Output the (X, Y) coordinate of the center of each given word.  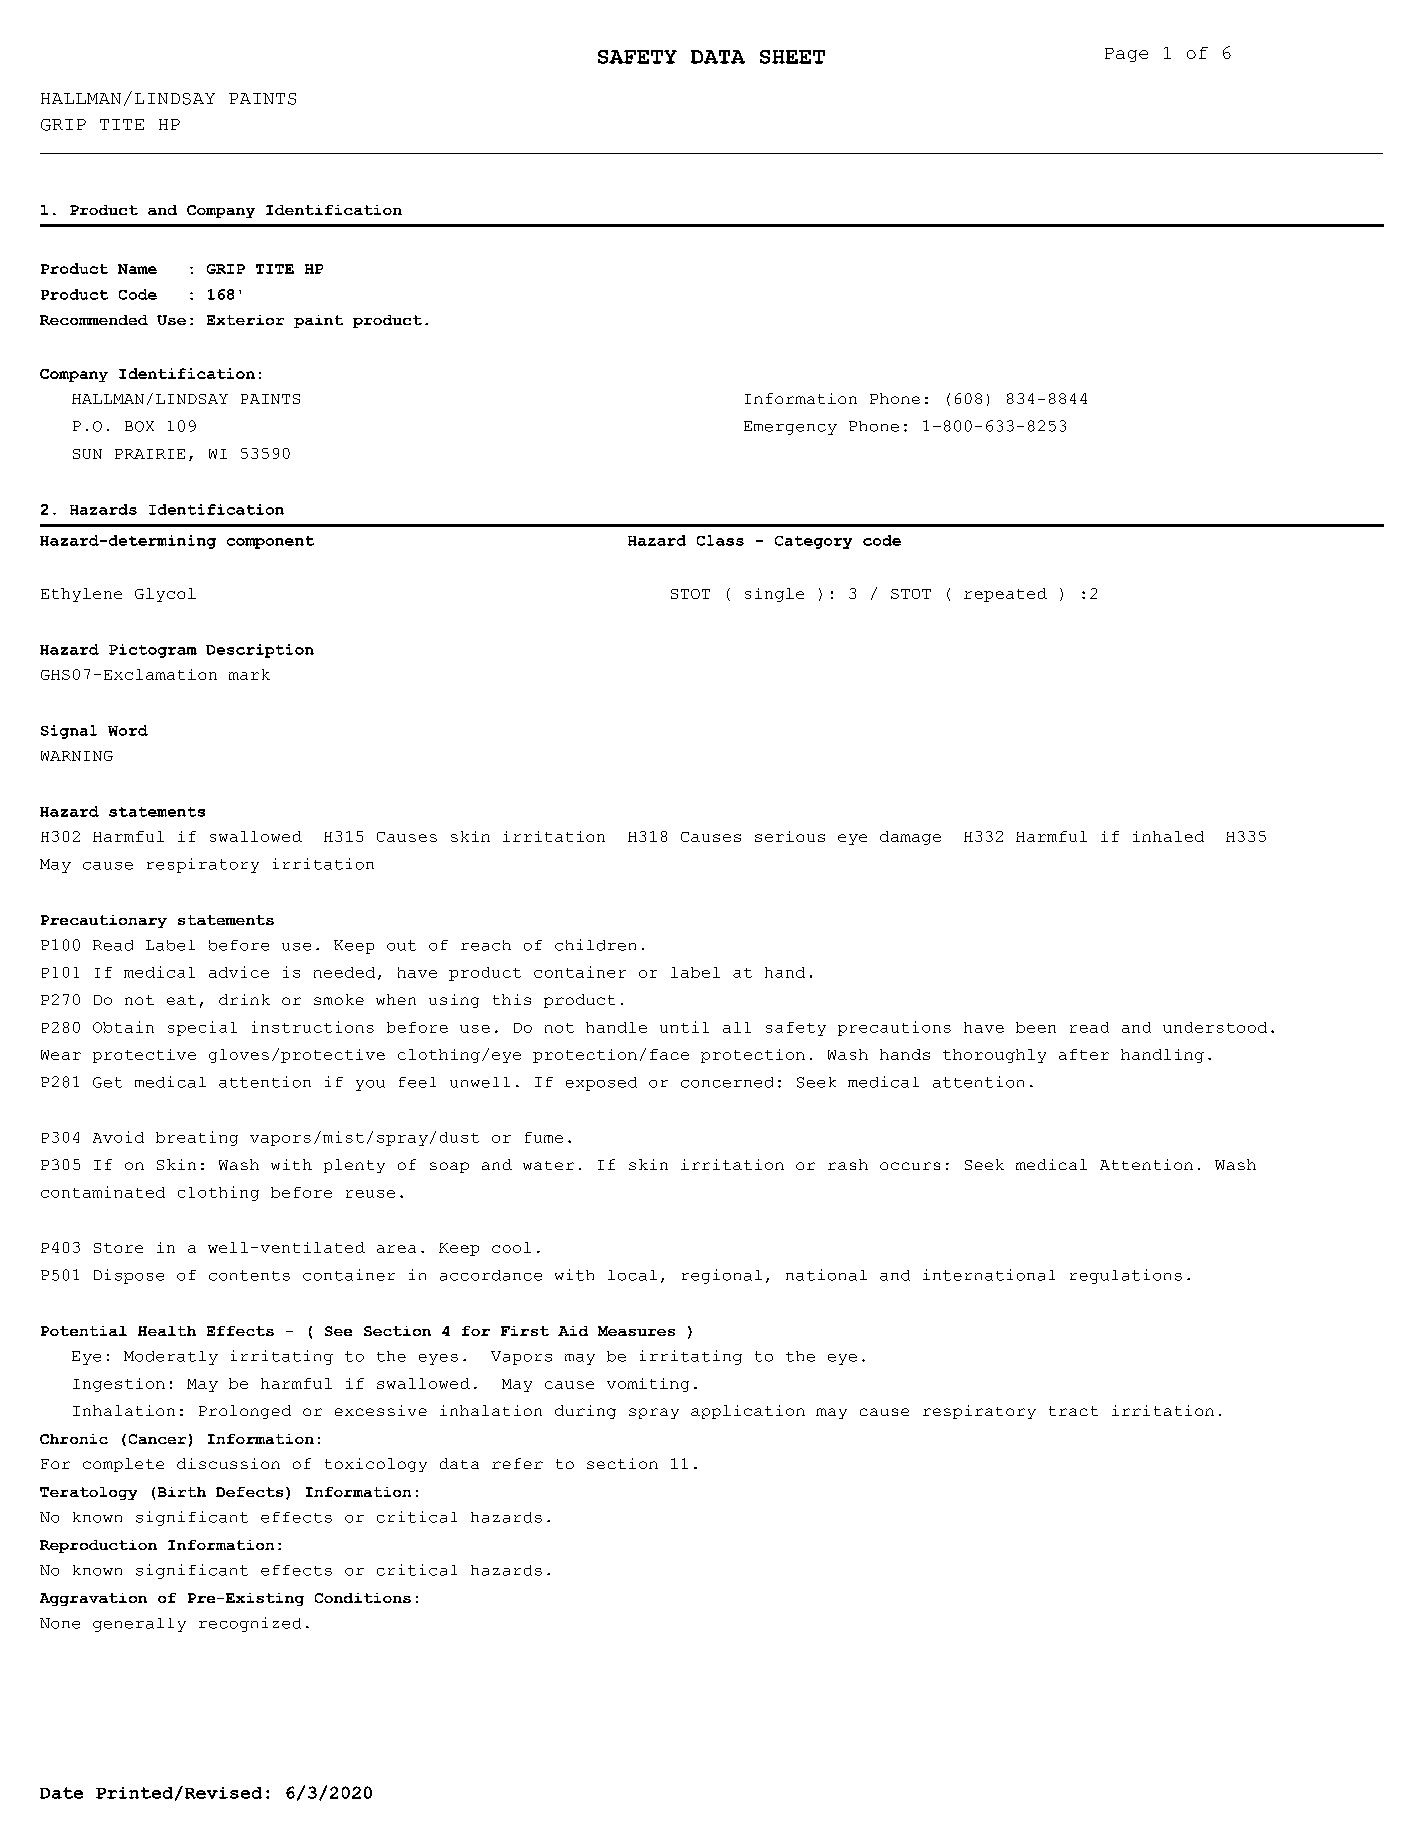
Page (1126, 55)
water (548, 1165)
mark (249, 674)
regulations (1126, 1276)
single (774, 595)
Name (137, 269)
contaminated (103, 1192)
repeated (1005, 595)
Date (61, 1793)
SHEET (792, 57)
